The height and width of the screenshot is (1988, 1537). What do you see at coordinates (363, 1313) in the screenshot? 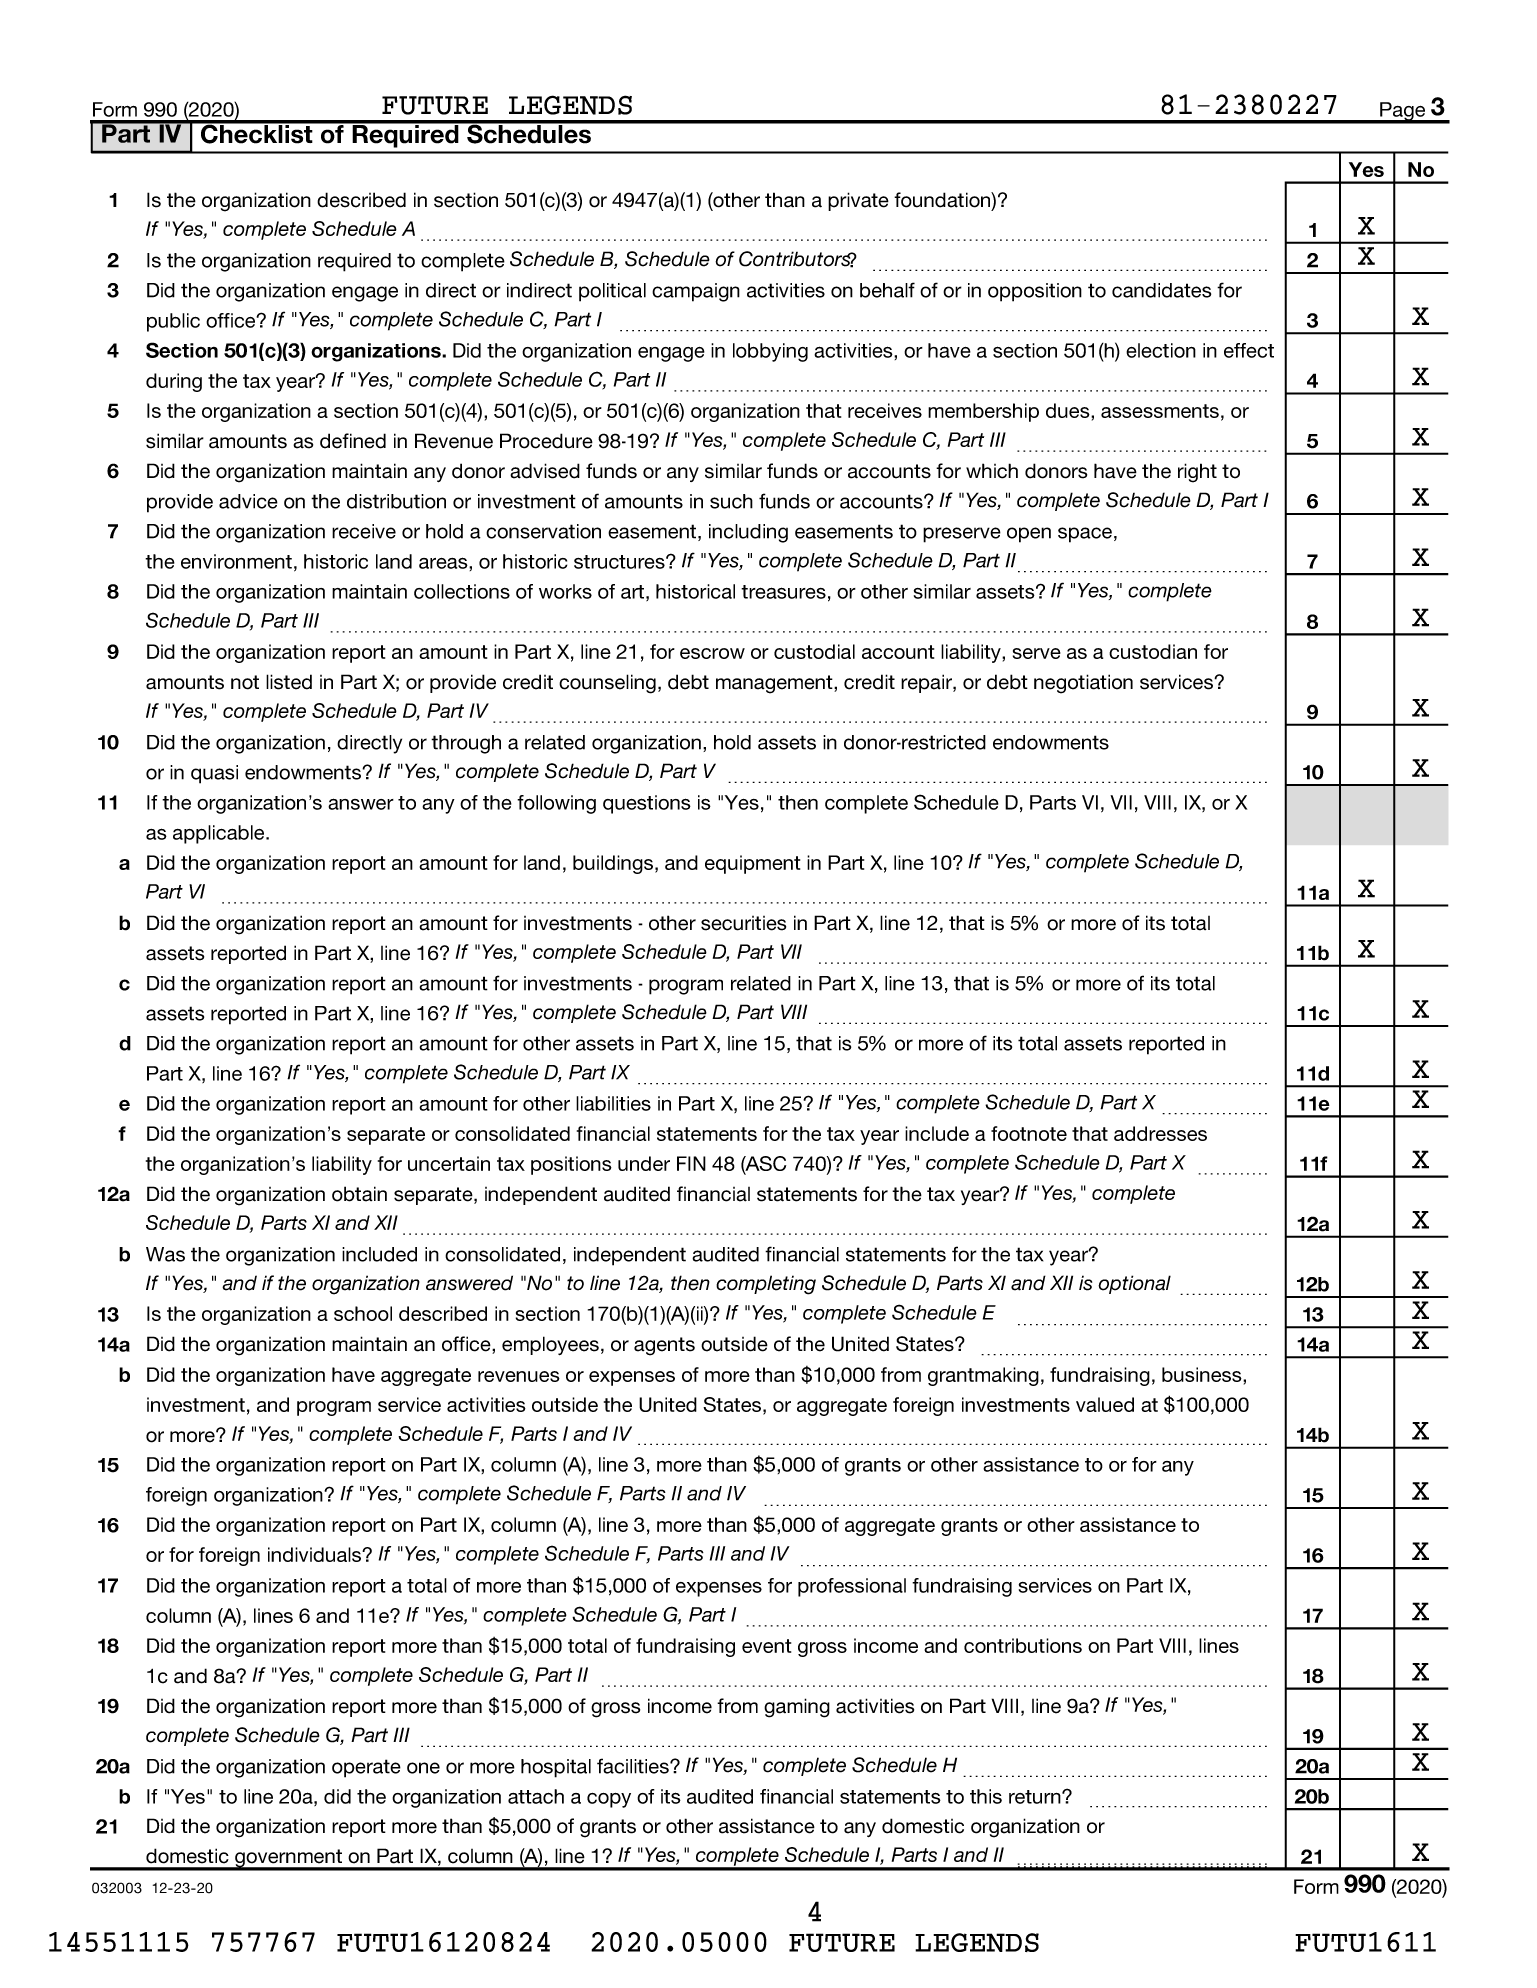
I see `school` at bounding box center [363, 1313].
